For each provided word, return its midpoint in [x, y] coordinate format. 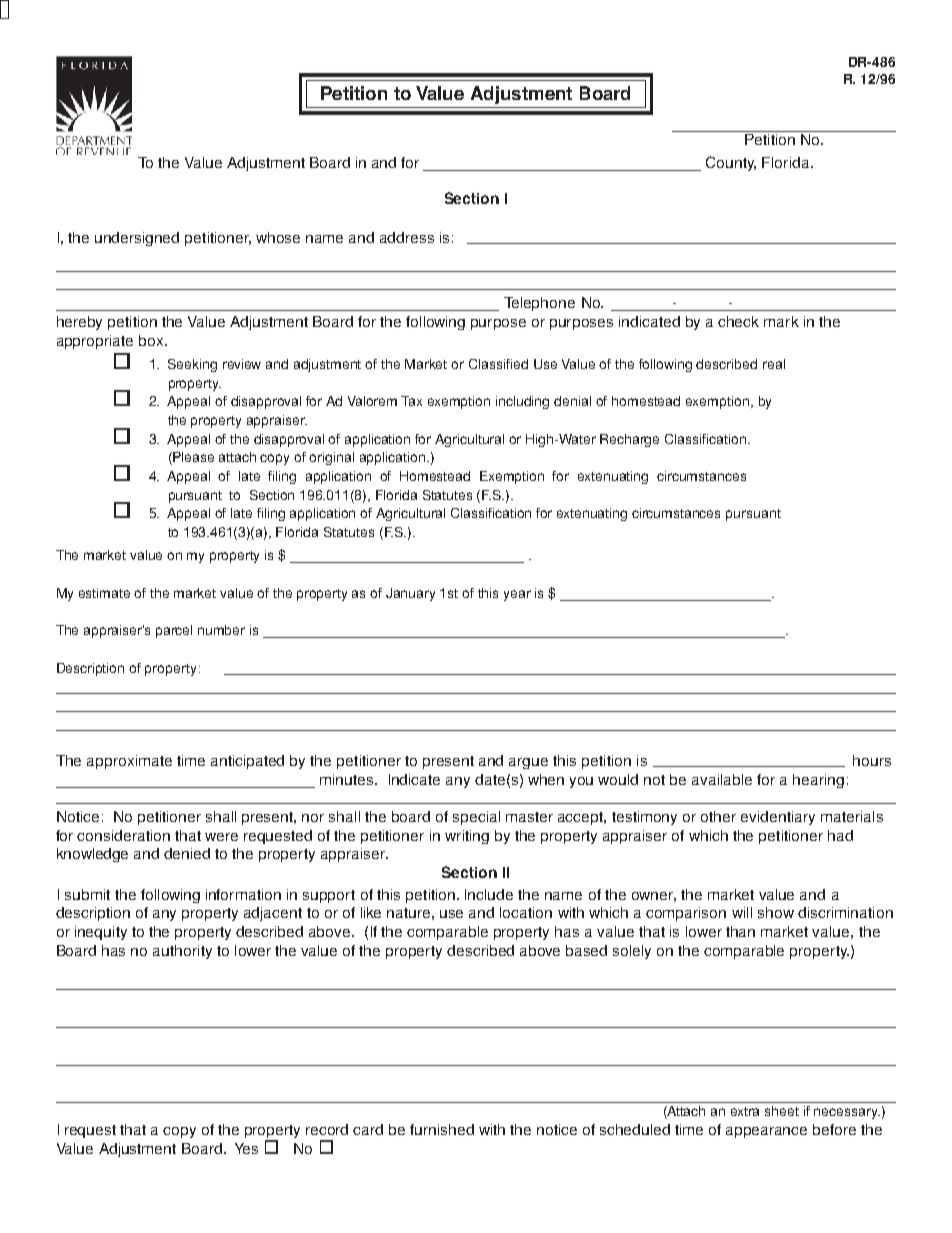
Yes [246, 1148]
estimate [104, 593]
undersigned [137, 239]
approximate [129, 762]
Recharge [629, 440]
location [526, 912]
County [731, 163]
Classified [498, 364]
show [776, 912]
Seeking [192, 365]
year [517, 595]
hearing [818, 781]
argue [528, 763]
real [774, 364]
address [407, 237]
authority [182, 952]
